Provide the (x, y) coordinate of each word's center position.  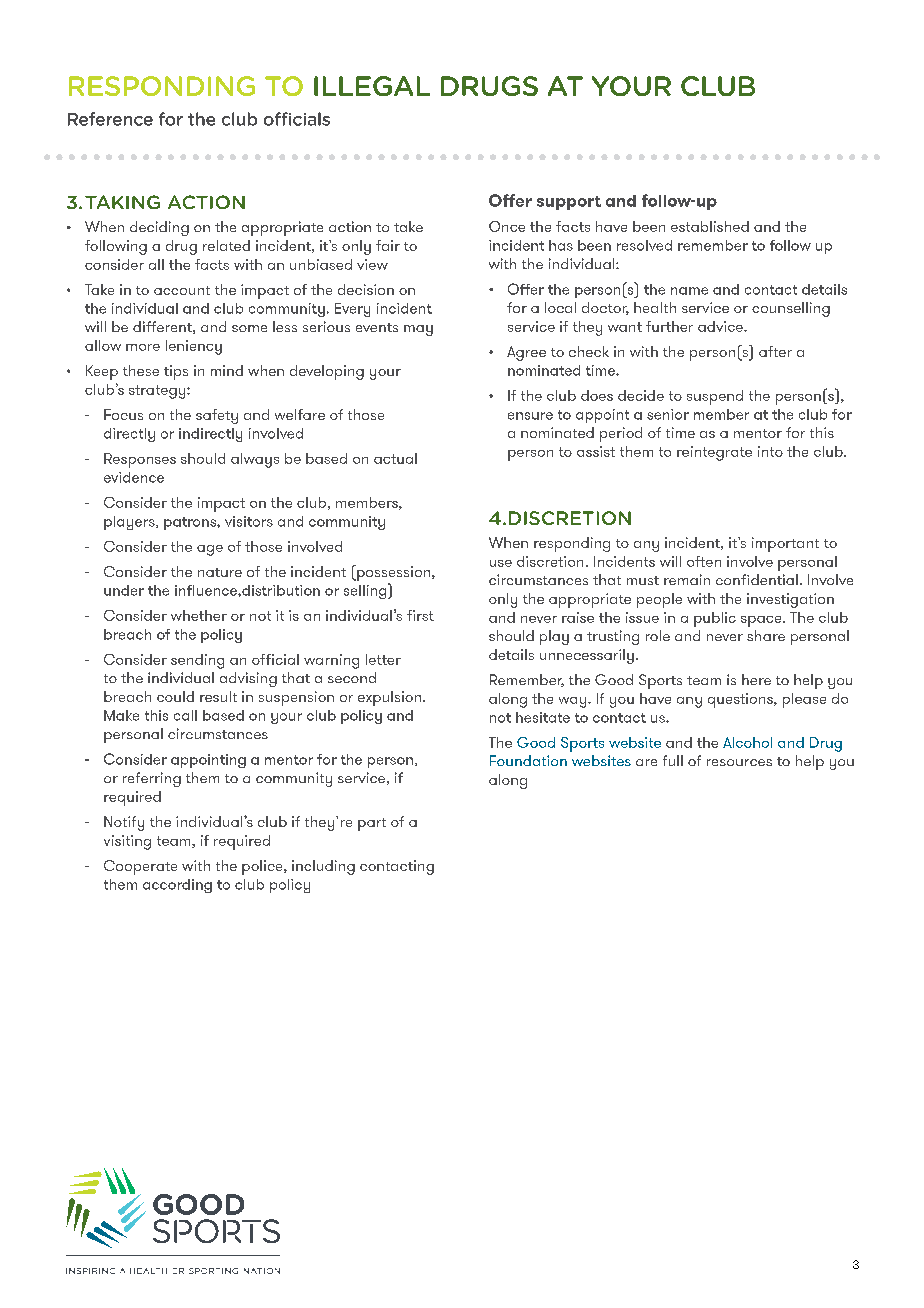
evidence (134, 477)
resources (739, 762)
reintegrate (714, 453)
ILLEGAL (372, 86)
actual (395, 458)
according (177, 886)
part (372, 824)
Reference (110, 119)
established (710, 226)
